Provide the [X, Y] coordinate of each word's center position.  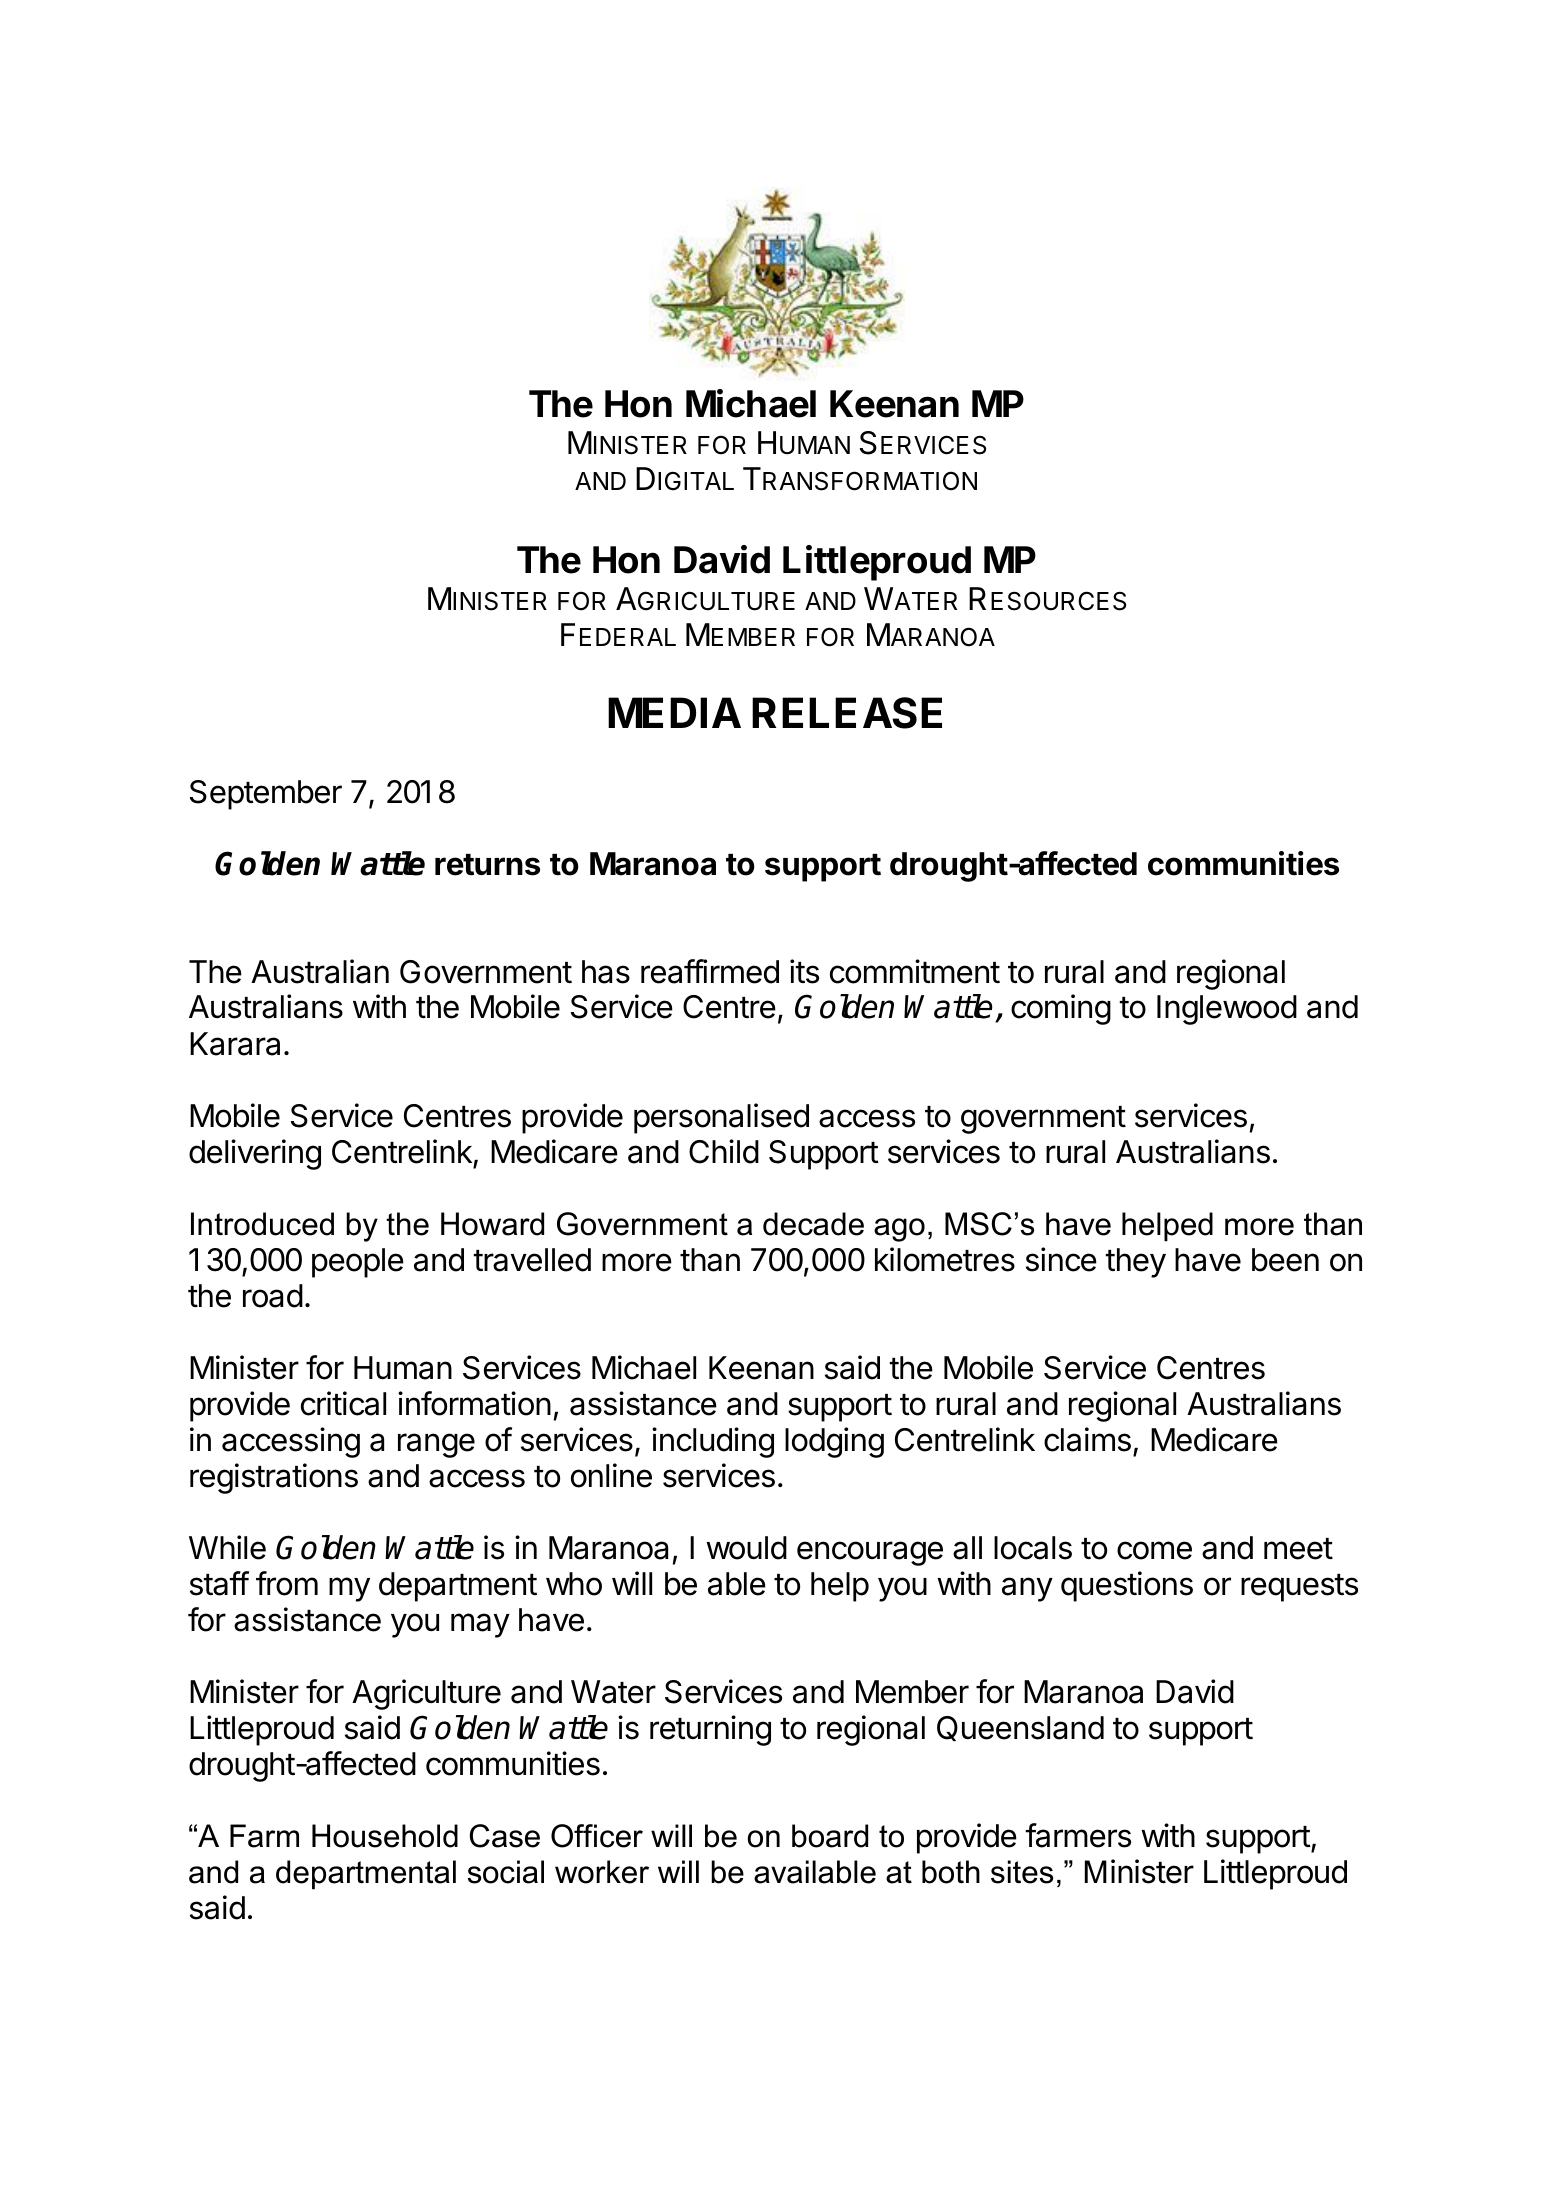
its [804, 971]
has [606, 972]
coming [1061, 1009]
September [266, 795]
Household [385, 1836]
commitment [915, 971]
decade [813, 1224]
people [358, 1263]
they [1135, 1263]
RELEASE [847, 713]
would [746, 1548]
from [287, 1583]
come [1154, 1550]
